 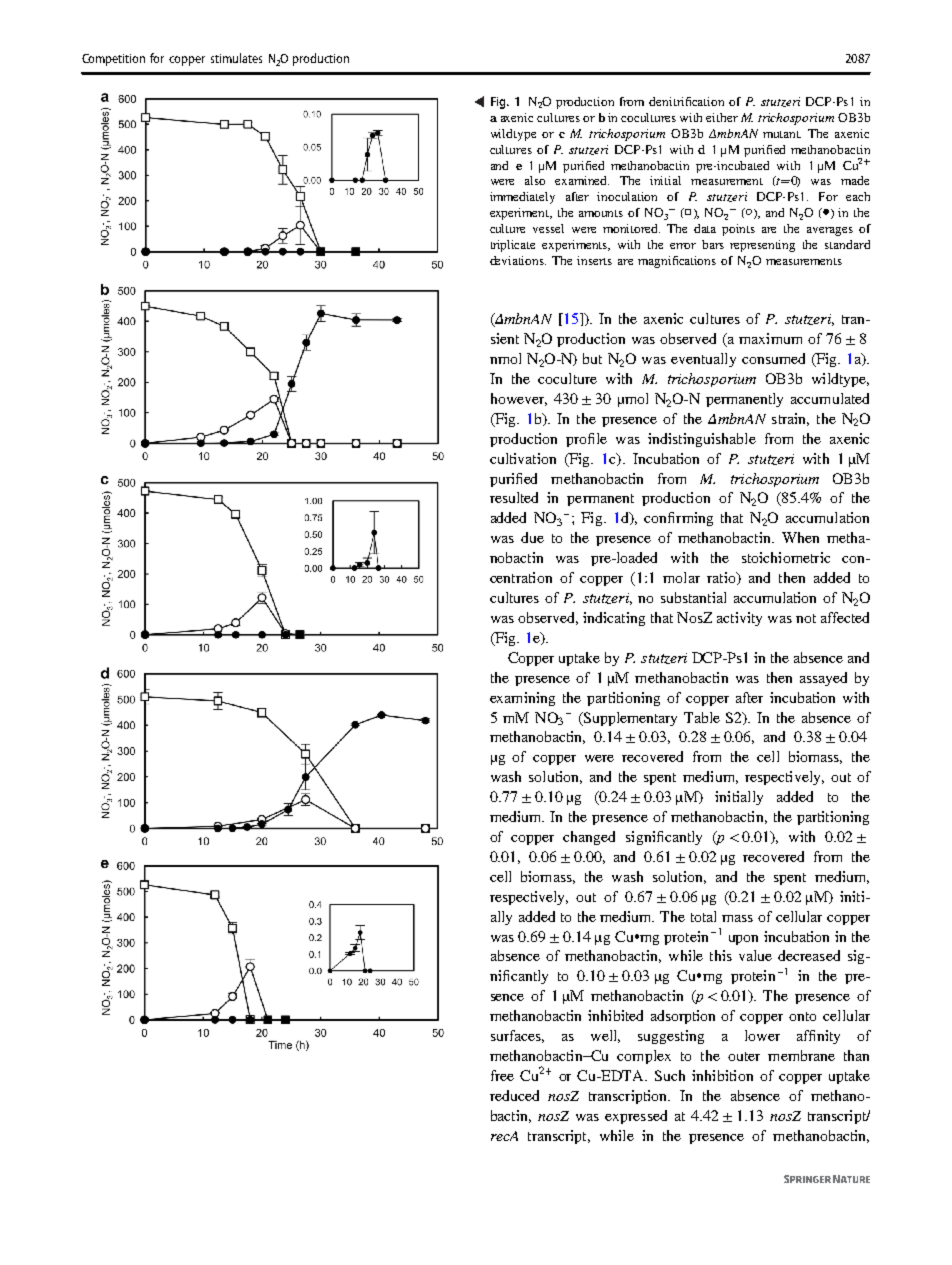 I want to click on also, so click(x=535, y=180).
